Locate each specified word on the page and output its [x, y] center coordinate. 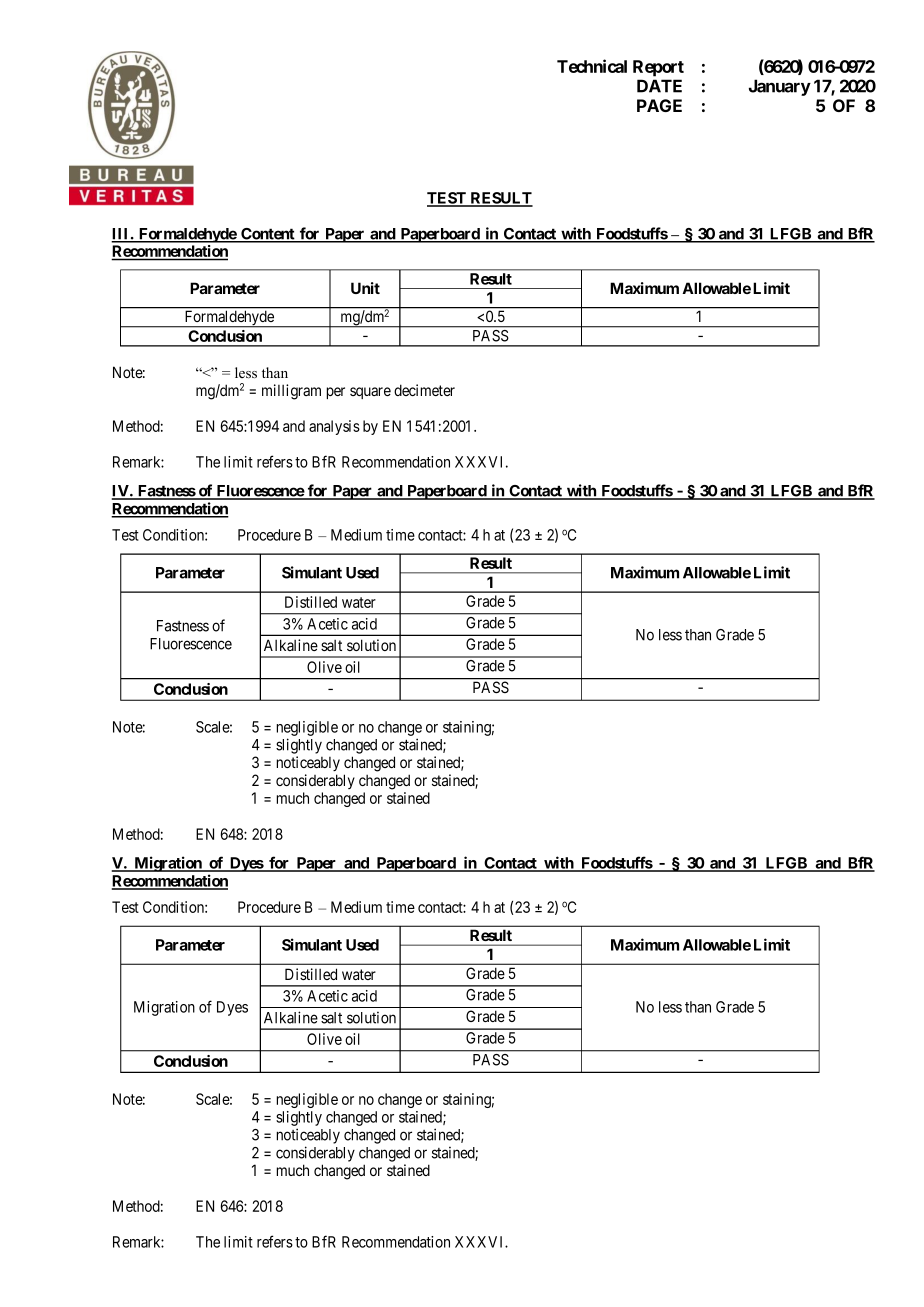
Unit [365, 288]
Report [658, 68]
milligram [291, 392]
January [780, 87]
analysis [334, 427]
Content [268, 235]
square [370, 393]
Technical [592, 66]
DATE [659, 86]
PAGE [659, 105]
